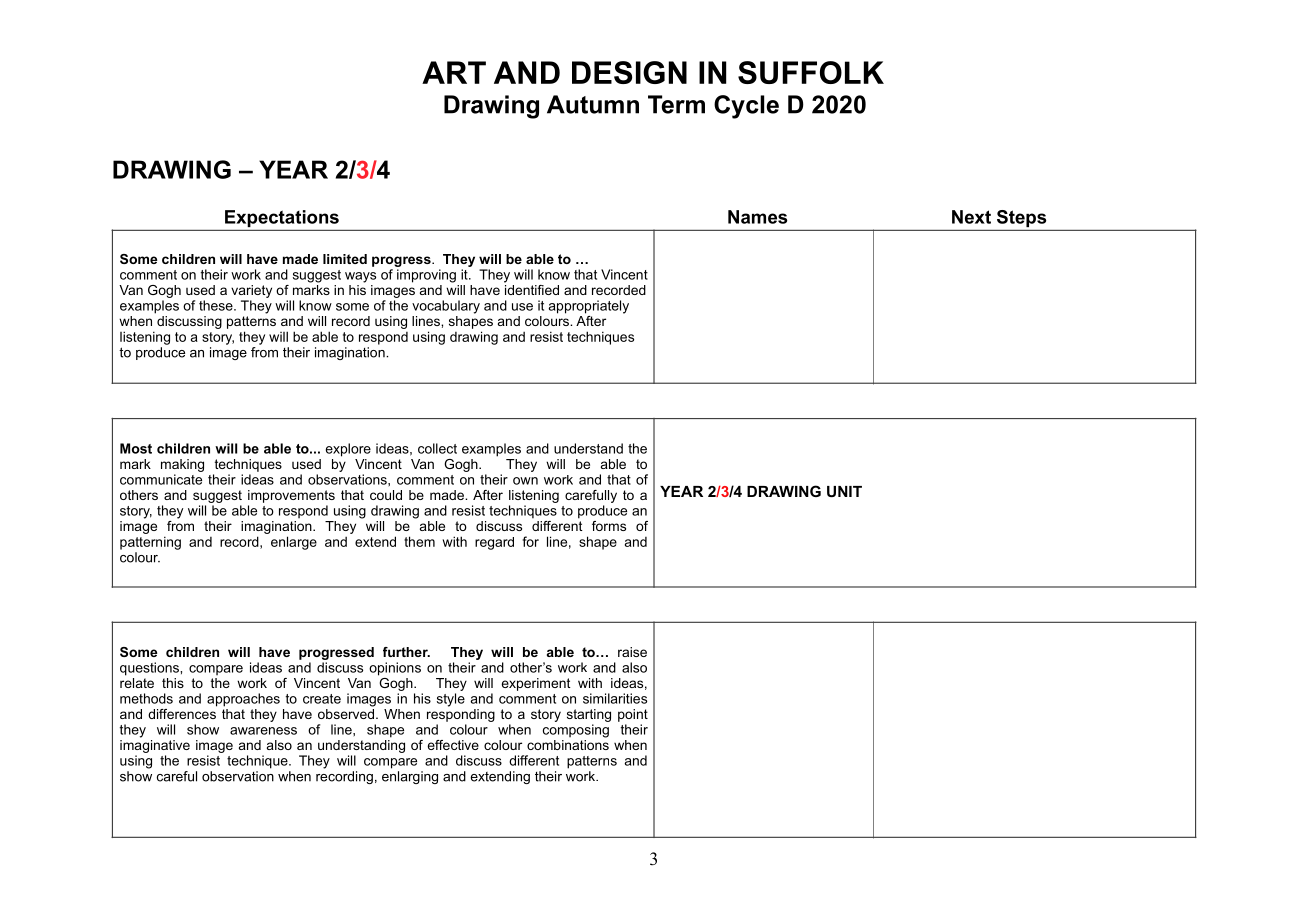 This page has width=1308, height=924. I want to click on making, so click(182, 465).
